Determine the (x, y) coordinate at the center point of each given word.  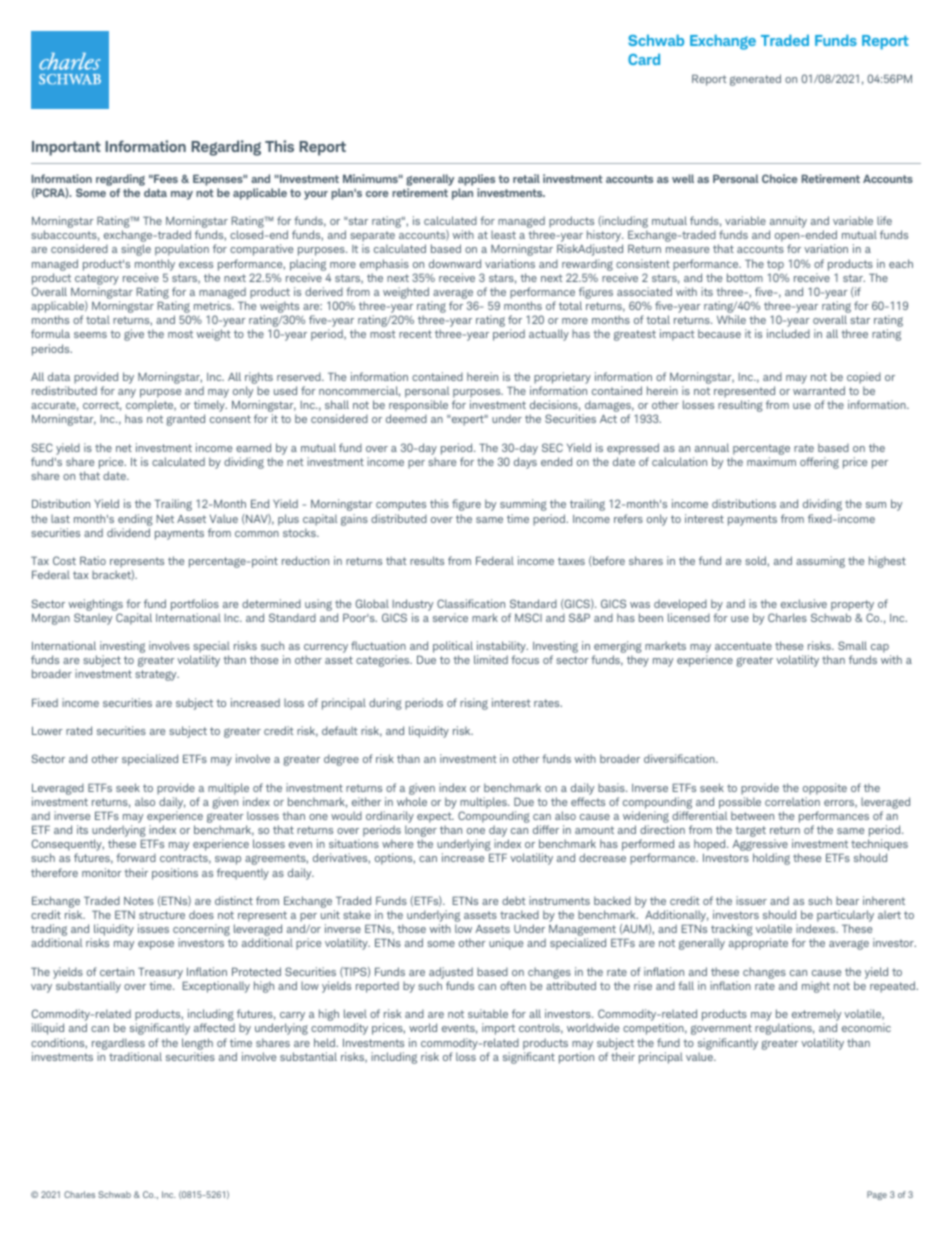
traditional (135, 1056)
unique (506, 944)
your (316, 195)
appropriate (758, 944)
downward (455, 263)
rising (474, 704)
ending (135, 520)
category (97, 279)
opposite (825, 789)
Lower (47, 730)
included (788, 333)
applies (476, 180)
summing (523, 505)
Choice (780, 178)
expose (156, 945)
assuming (820, 562)
